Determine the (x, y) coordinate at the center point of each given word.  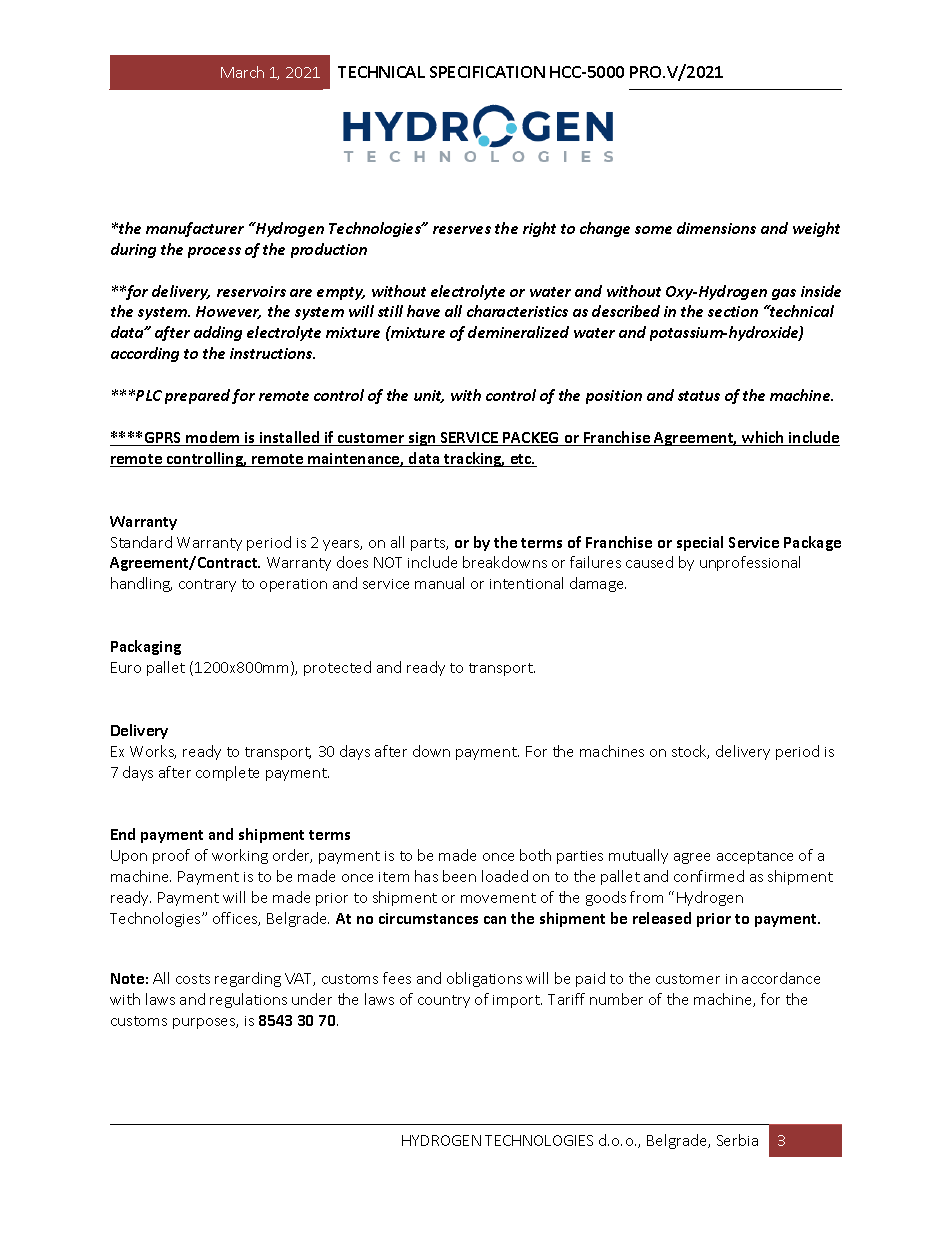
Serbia (737, 1140)
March (242, 72)
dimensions (716, 228)
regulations (248, 1000)
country (444, 1001)
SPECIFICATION (487, 72)
